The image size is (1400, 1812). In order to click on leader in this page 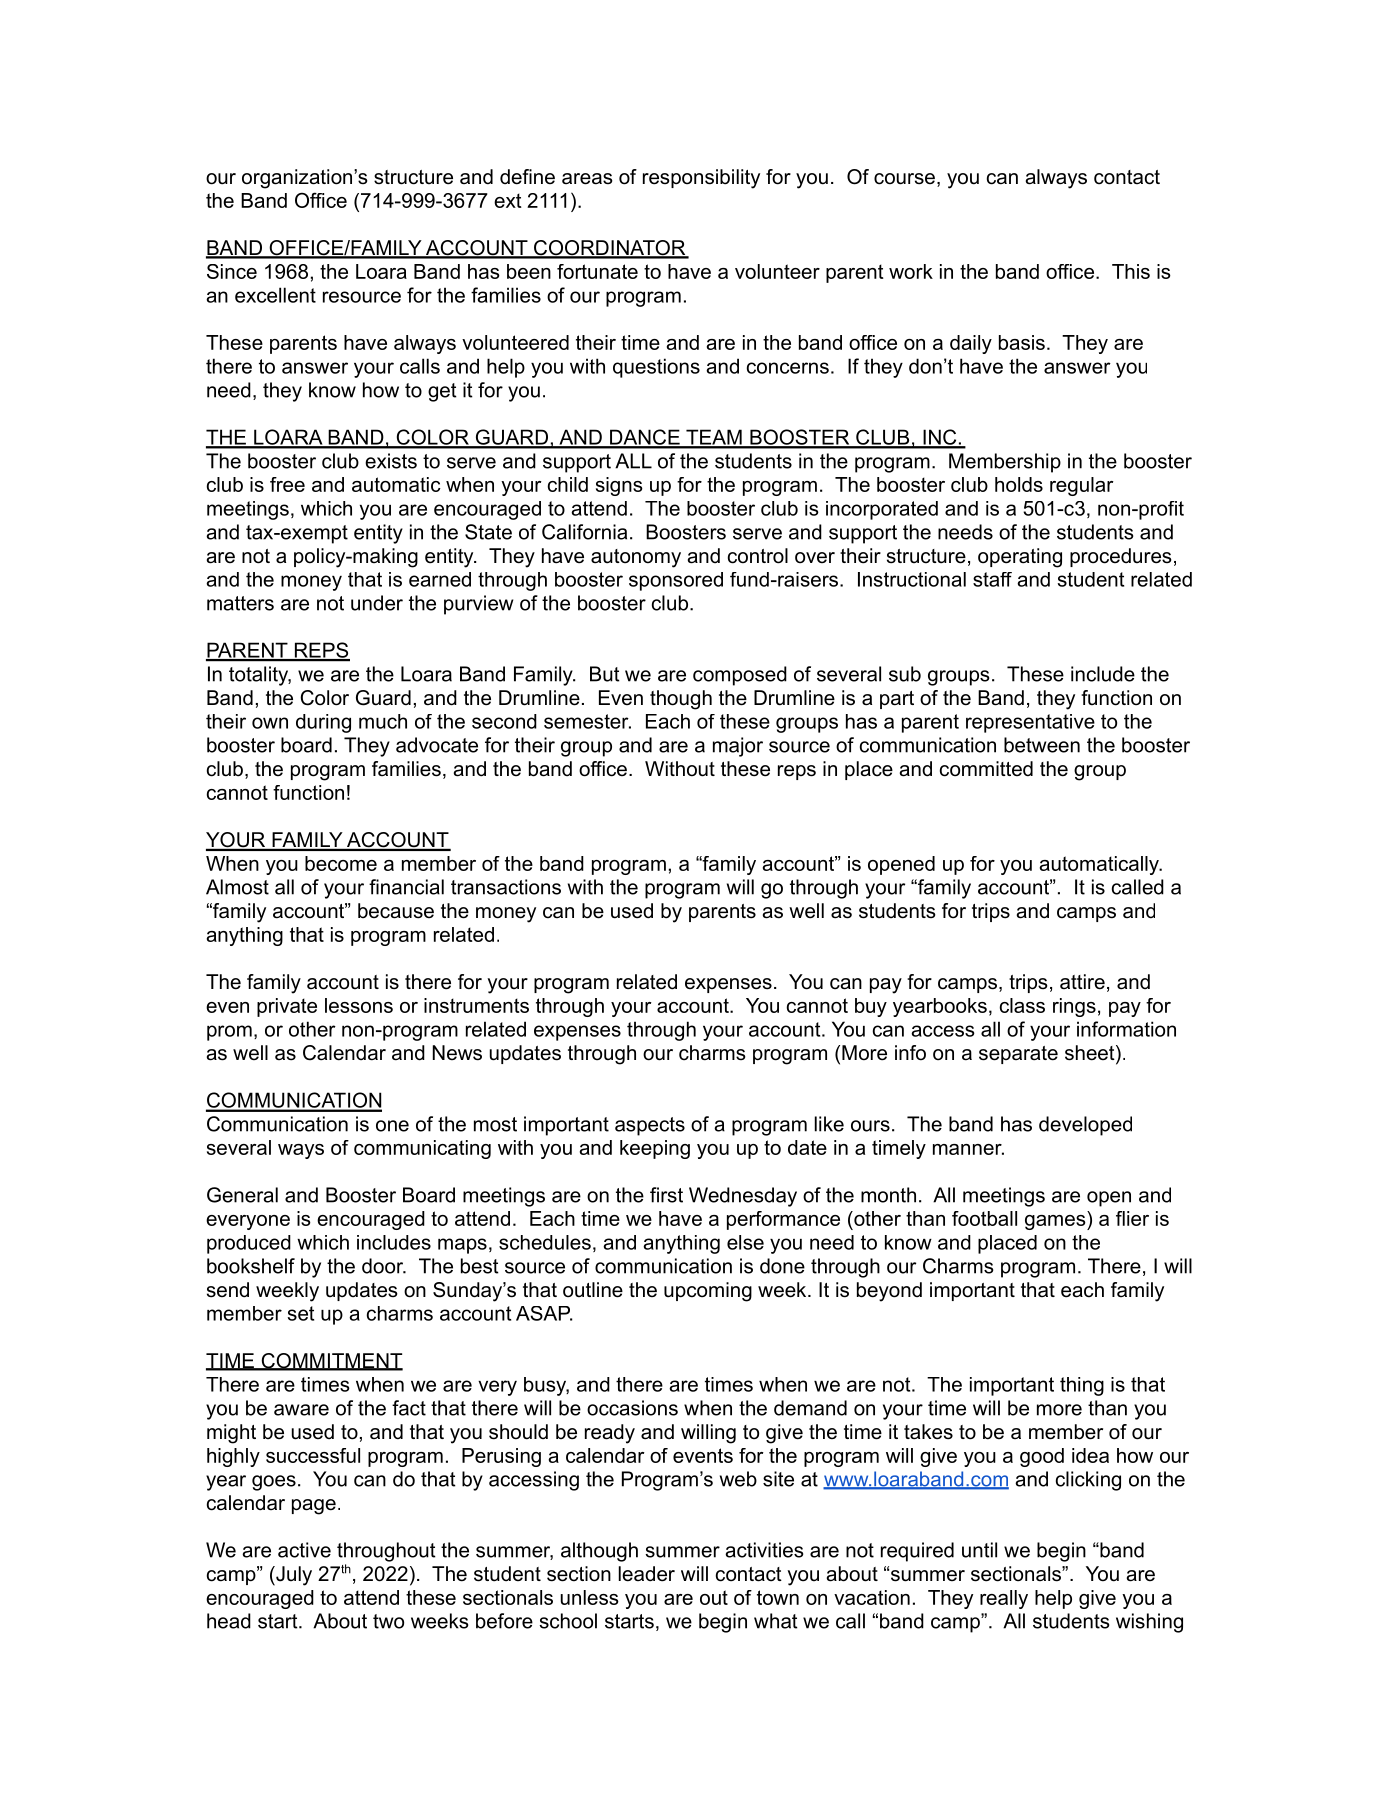, I will do `click(647, 1574)`.
